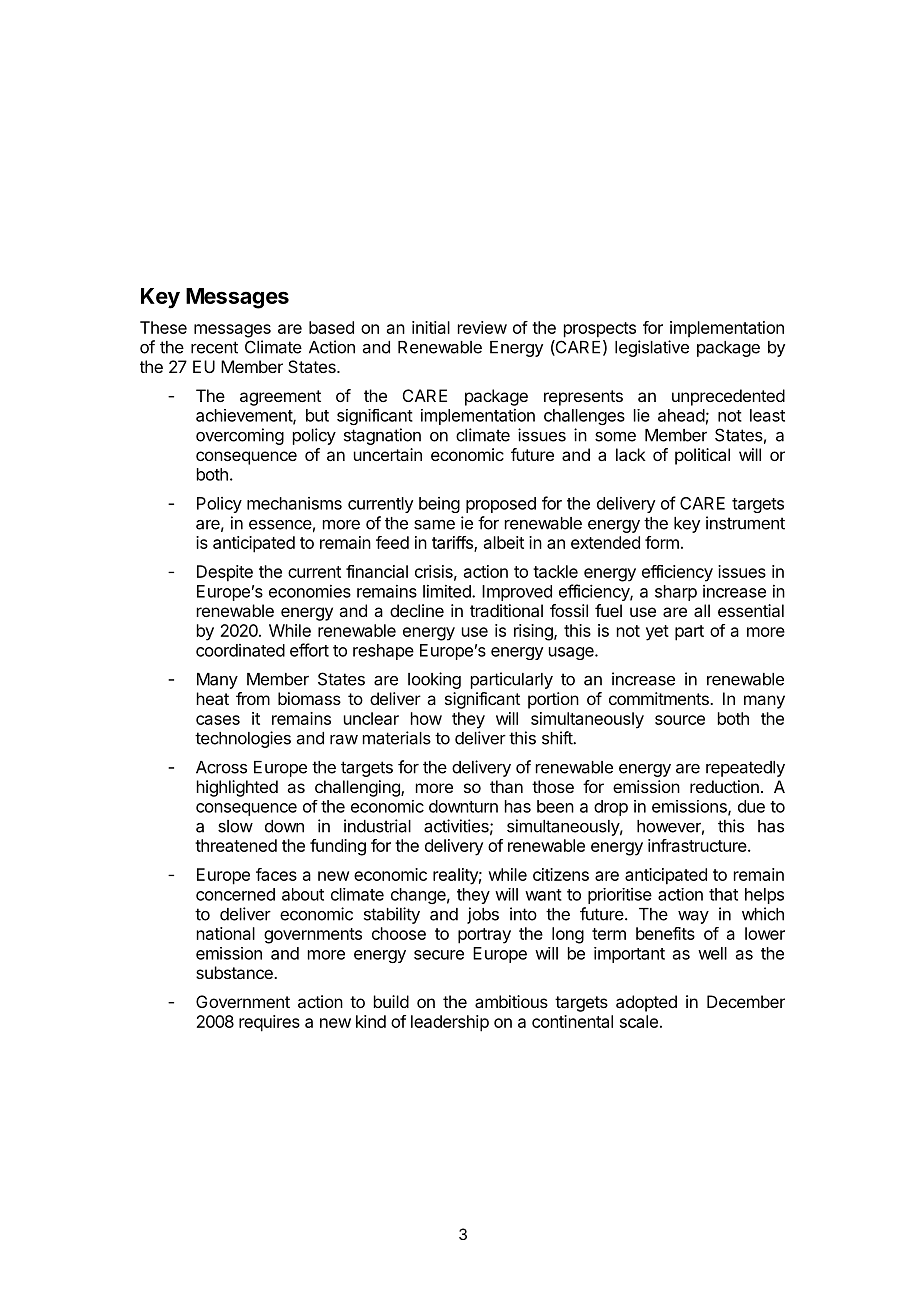 This screenshot has height=1308, width=924. What do you see at coordinates (253, 698) in the screenshot?
I see `from` at bounding box center [253, 698].
